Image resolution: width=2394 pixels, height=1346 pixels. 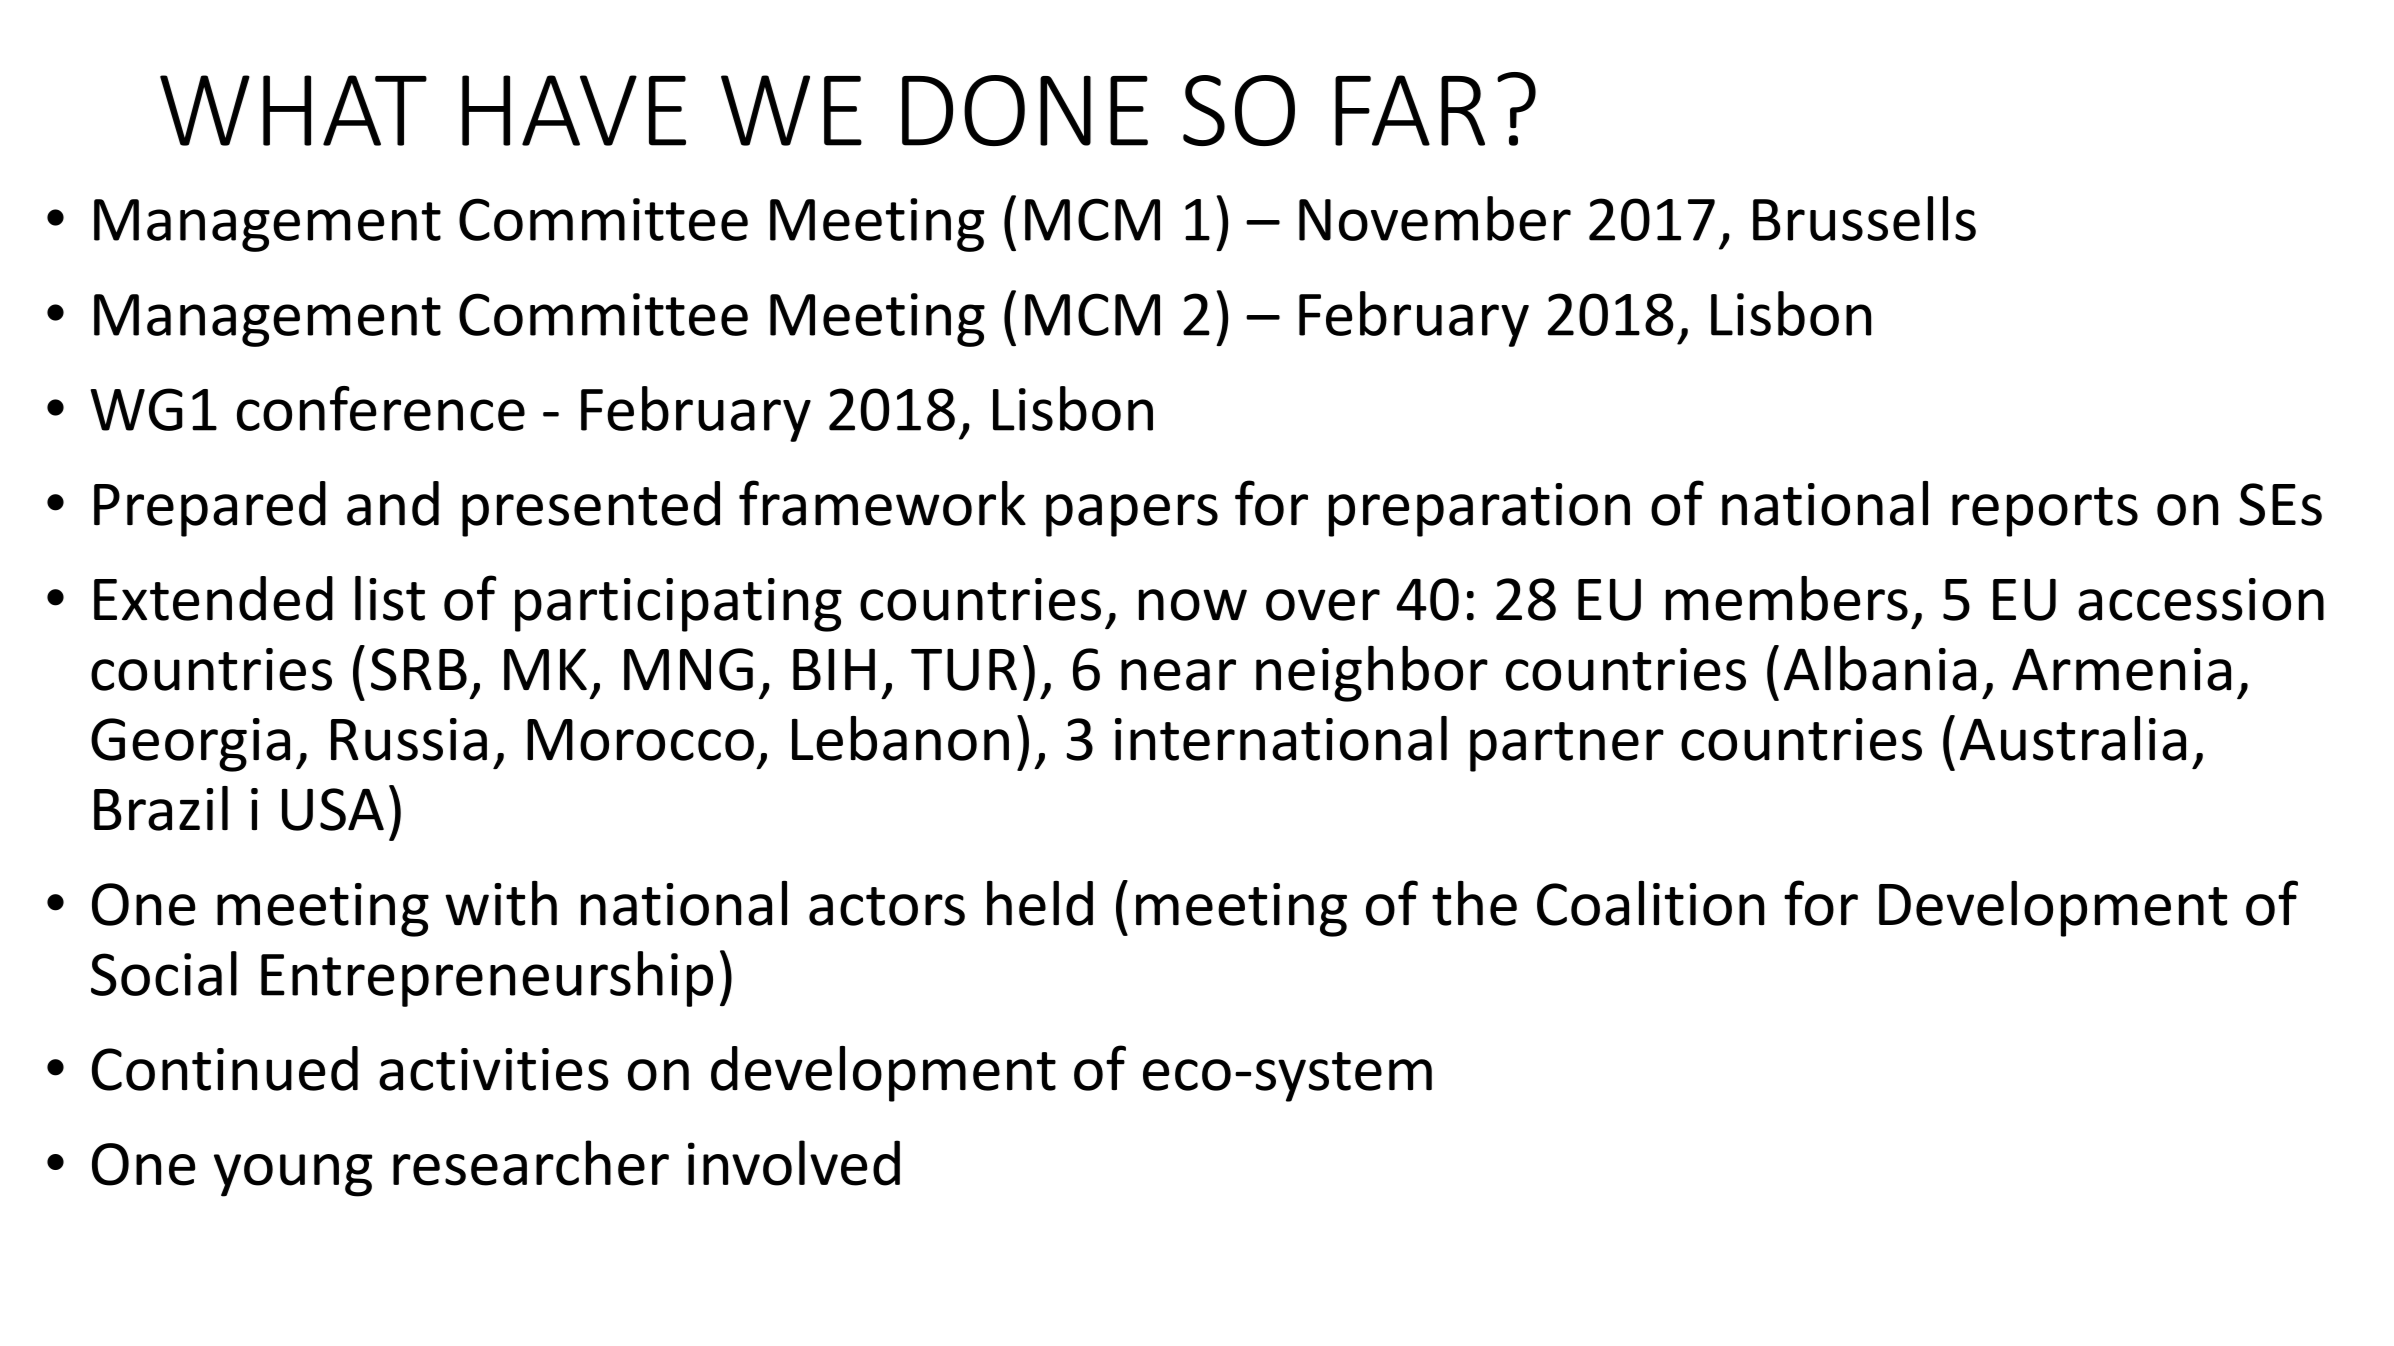 What do you see at coordinates (1025, 110) in the screenshot?
I see `DONE` at bounding box center [1025, 110].
